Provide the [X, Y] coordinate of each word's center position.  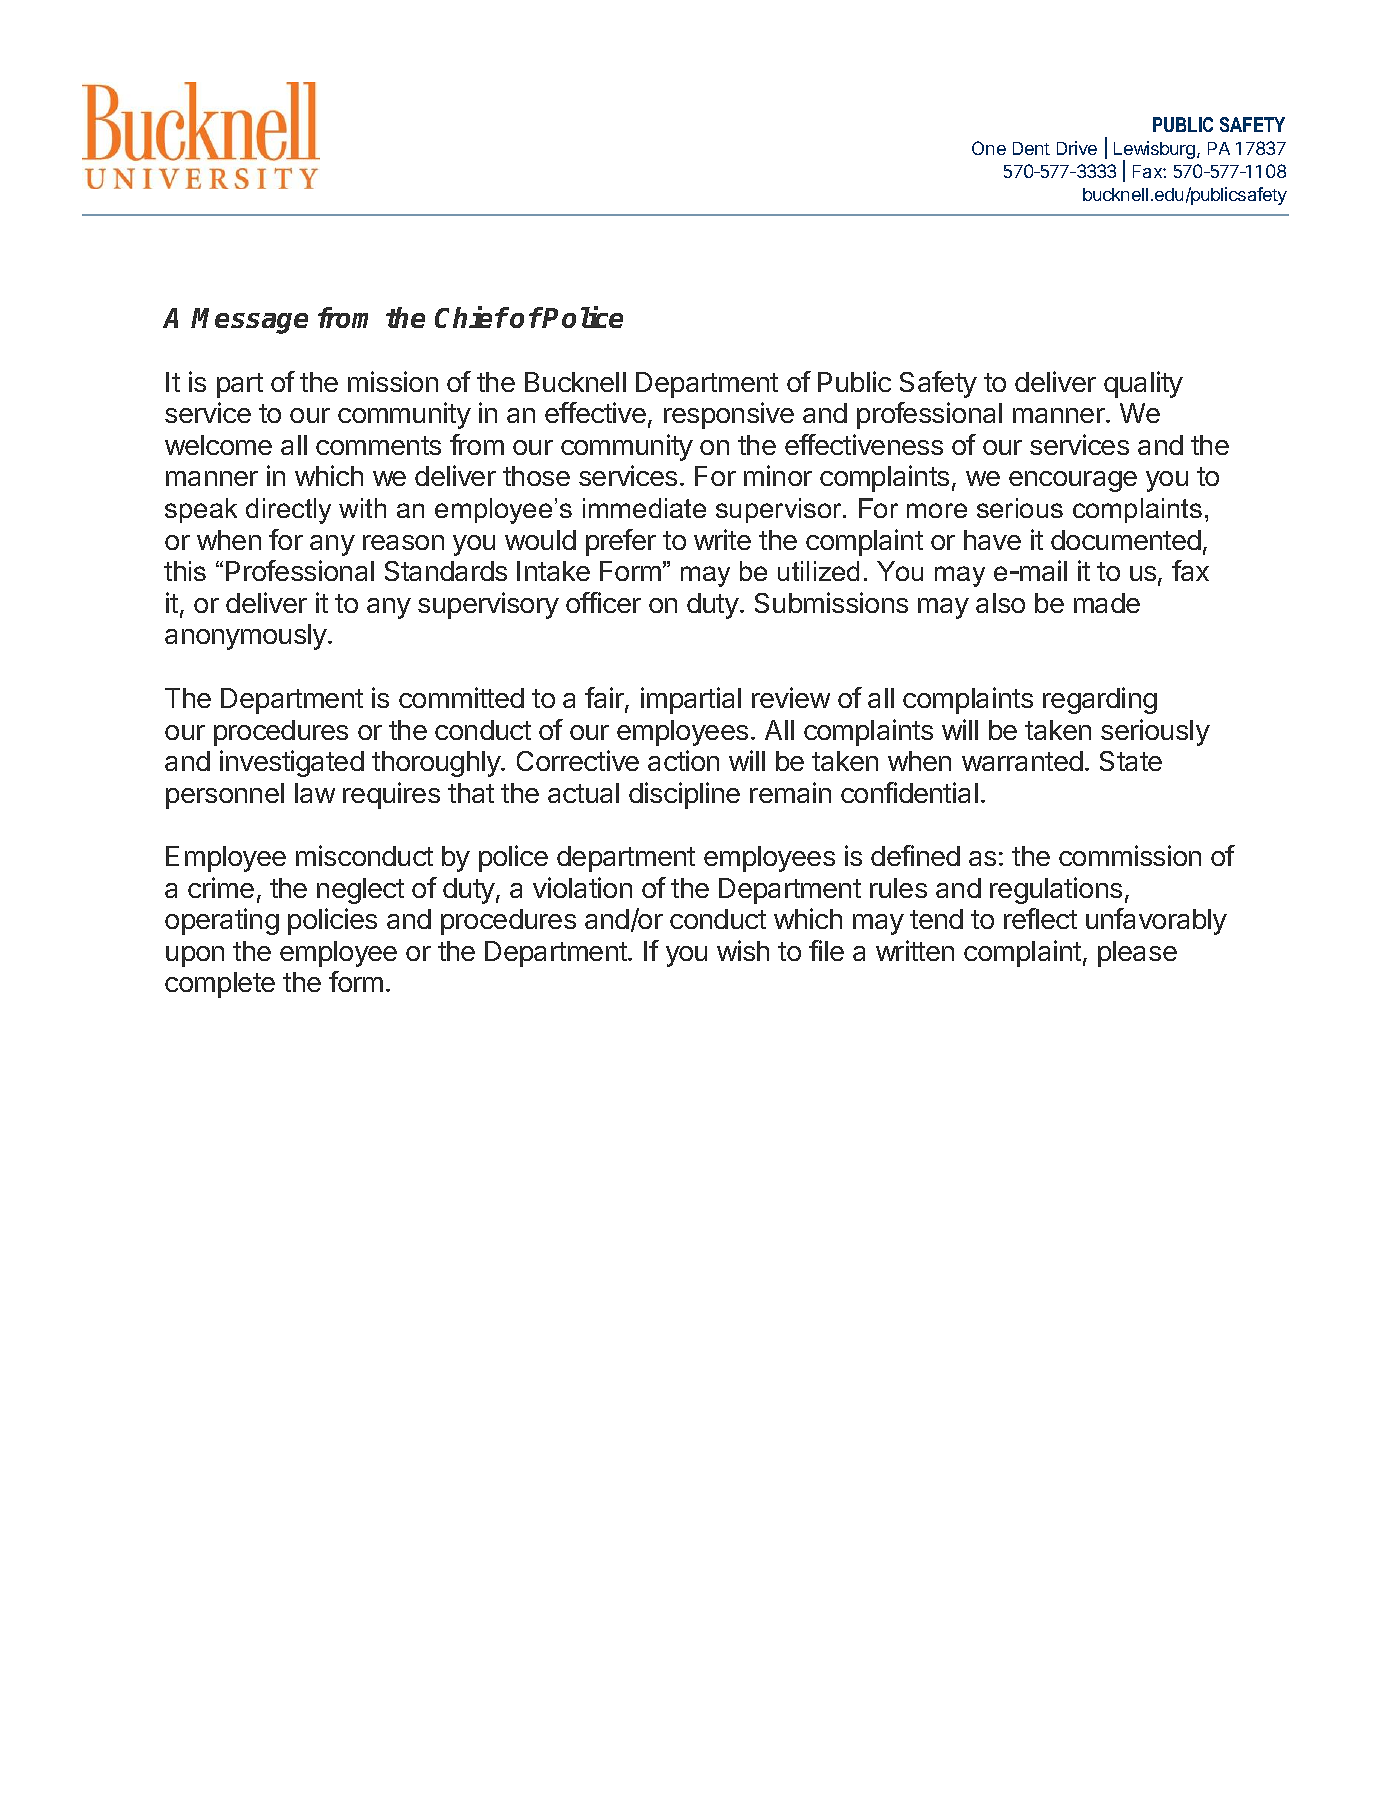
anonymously [247, 637]
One [989, 148]
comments [378, 445]
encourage [1073, 481]
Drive [1077, 148]
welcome [218, 445]
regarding [1100, 700]
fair [605, 699]
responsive [729, 415]
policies [332, 921]
